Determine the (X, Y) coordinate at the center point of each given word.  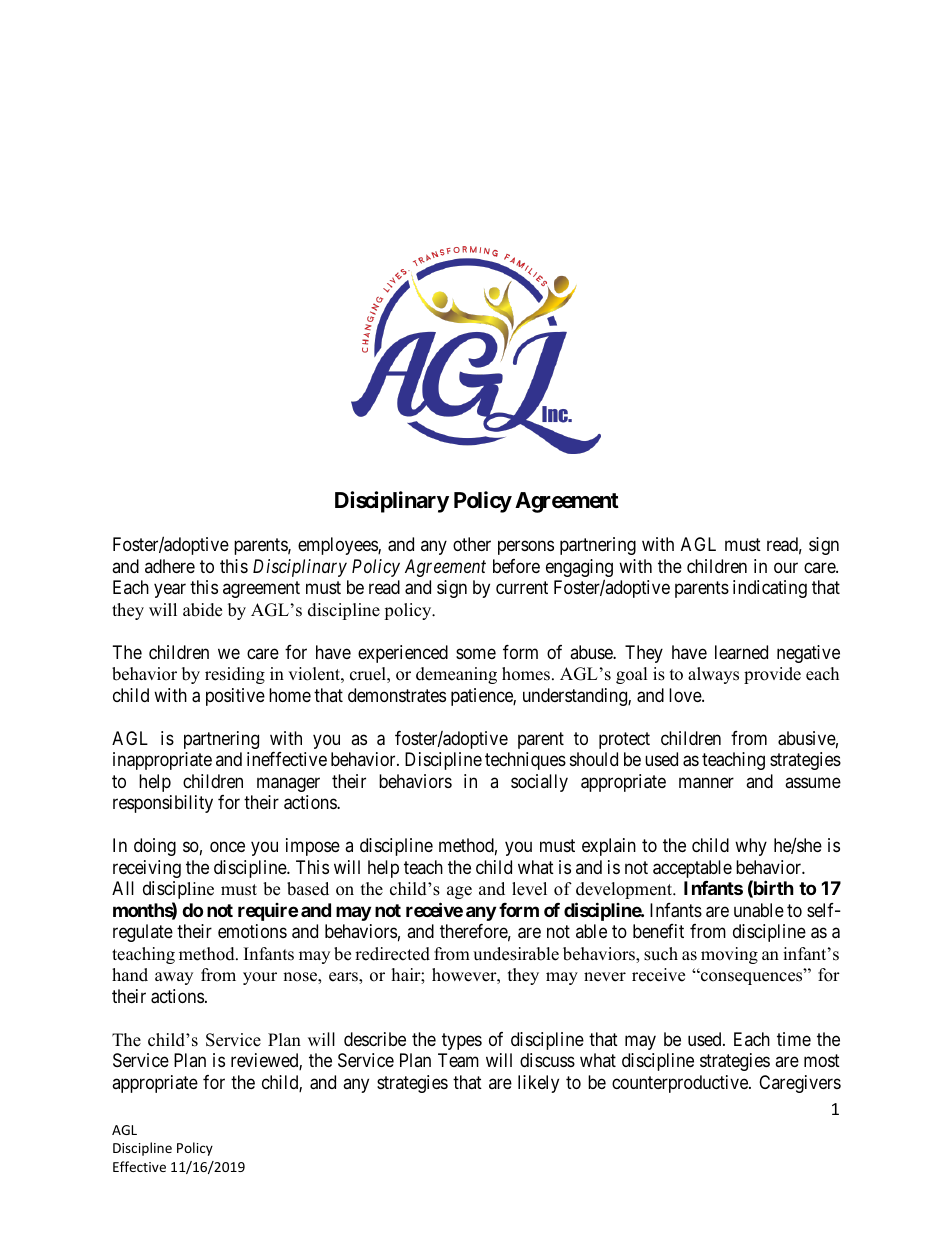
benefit (658, 931)
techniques (525, 761)
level (529, 889)
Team (458, 1060)
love (686, 695)
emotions (252, 931)
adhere (170, 566)
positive (235, 697)
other (472, 544)
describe (375, 1039)
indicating (770, 589)
